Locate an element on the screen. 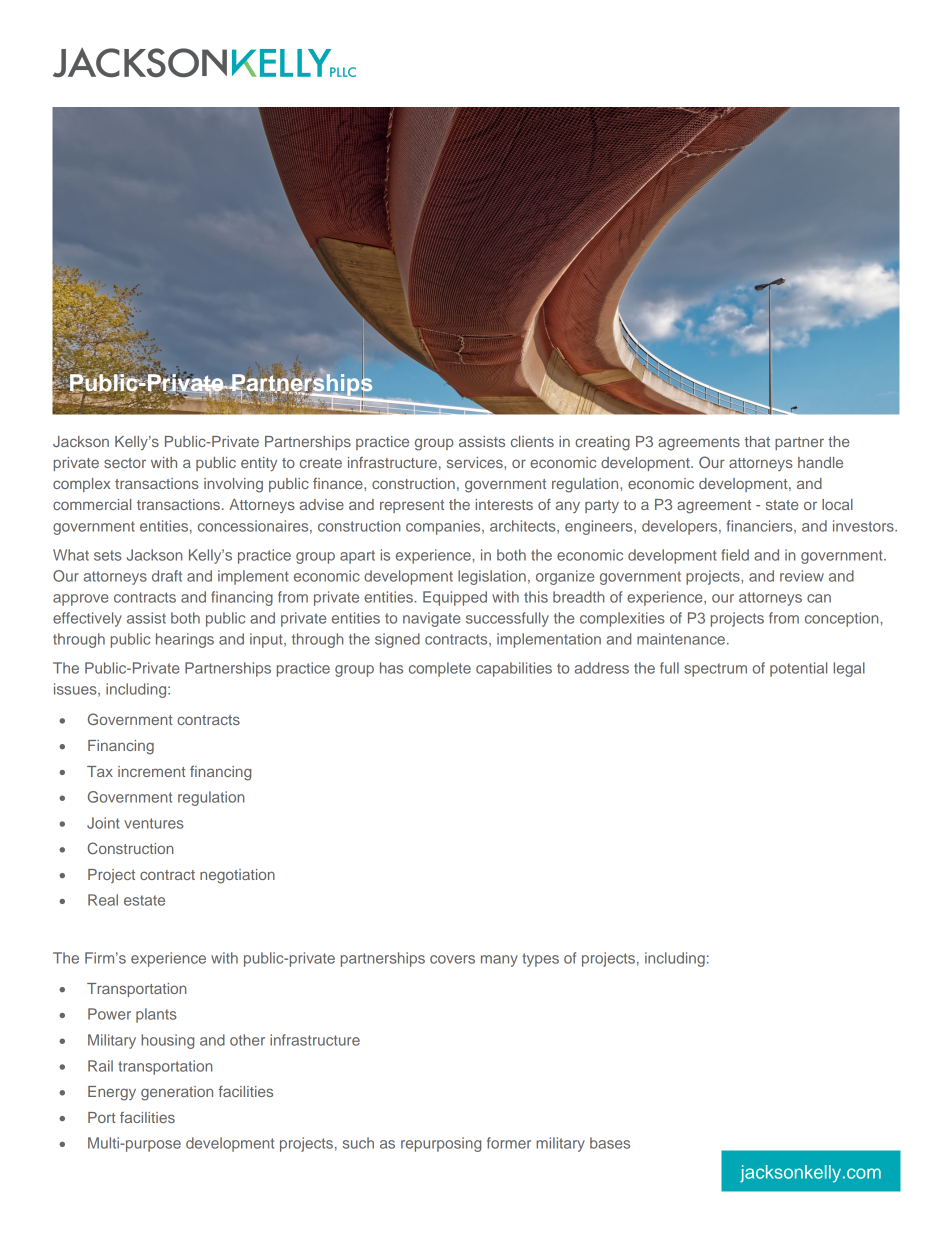  that is located at coordinates (757, 441).
